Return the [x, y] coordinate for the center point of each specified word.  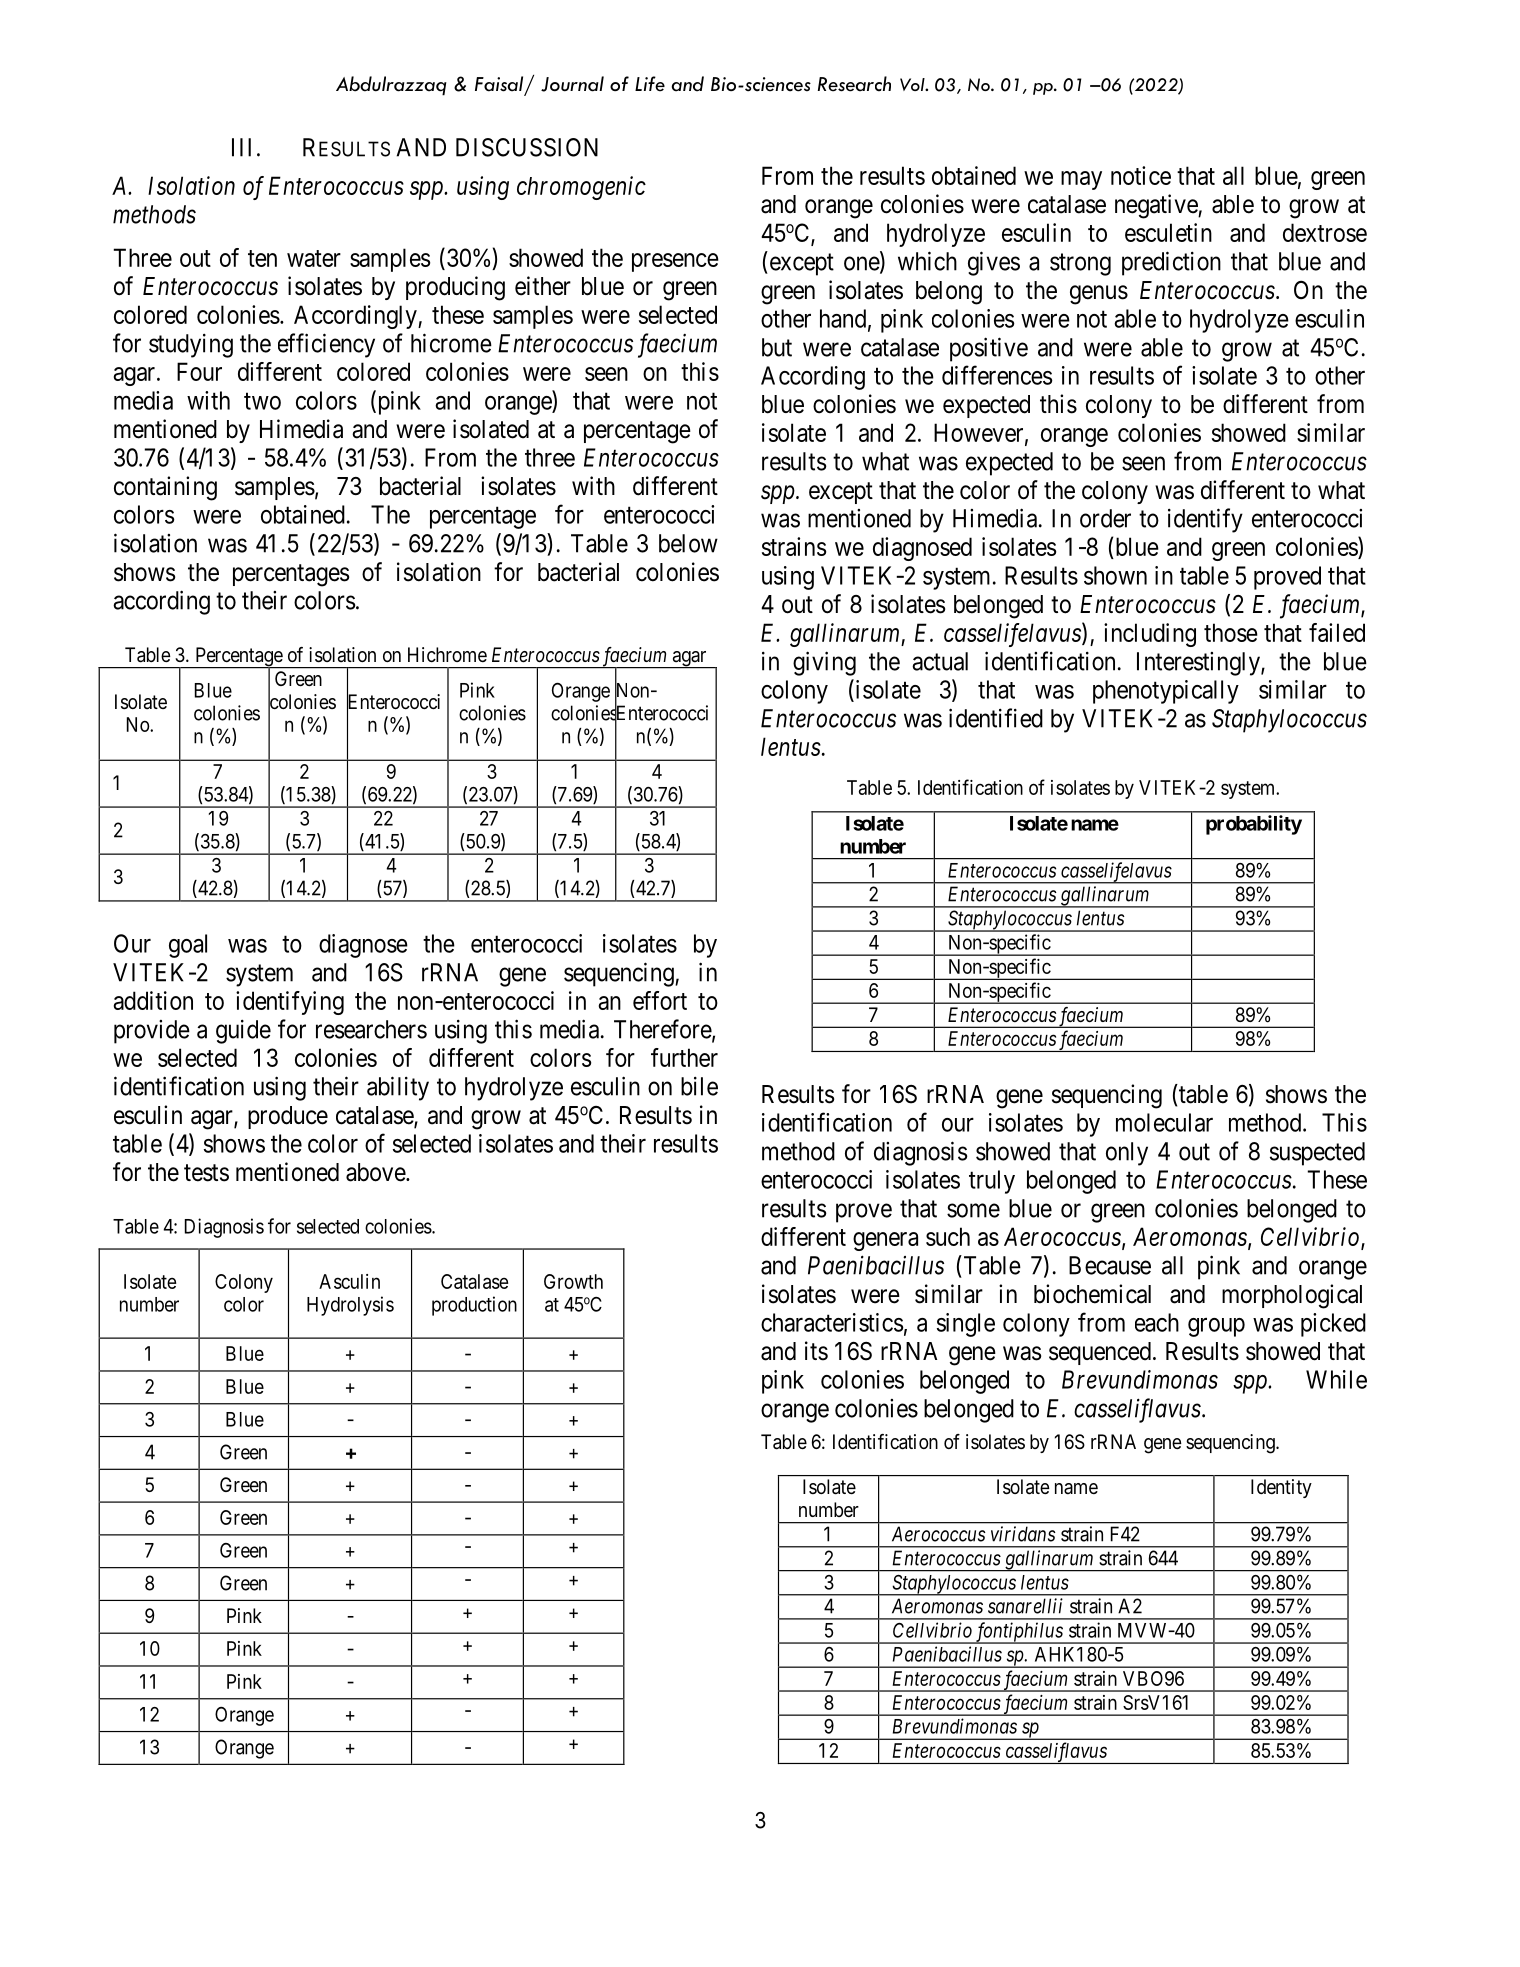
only [1127, 1154]
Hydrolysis [350, 1306]
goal [188, 946]
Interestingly [1199, 664]
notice [1141, 175]
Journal [572, 84]
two [262, 401]
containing [165, 488]
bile [699, 1086]
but [777, 347]
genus [1099, 295]
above [376, 1172]
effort [660, 1000]
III [241, 147]
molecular [1164, 1122]
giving [824, 663]
